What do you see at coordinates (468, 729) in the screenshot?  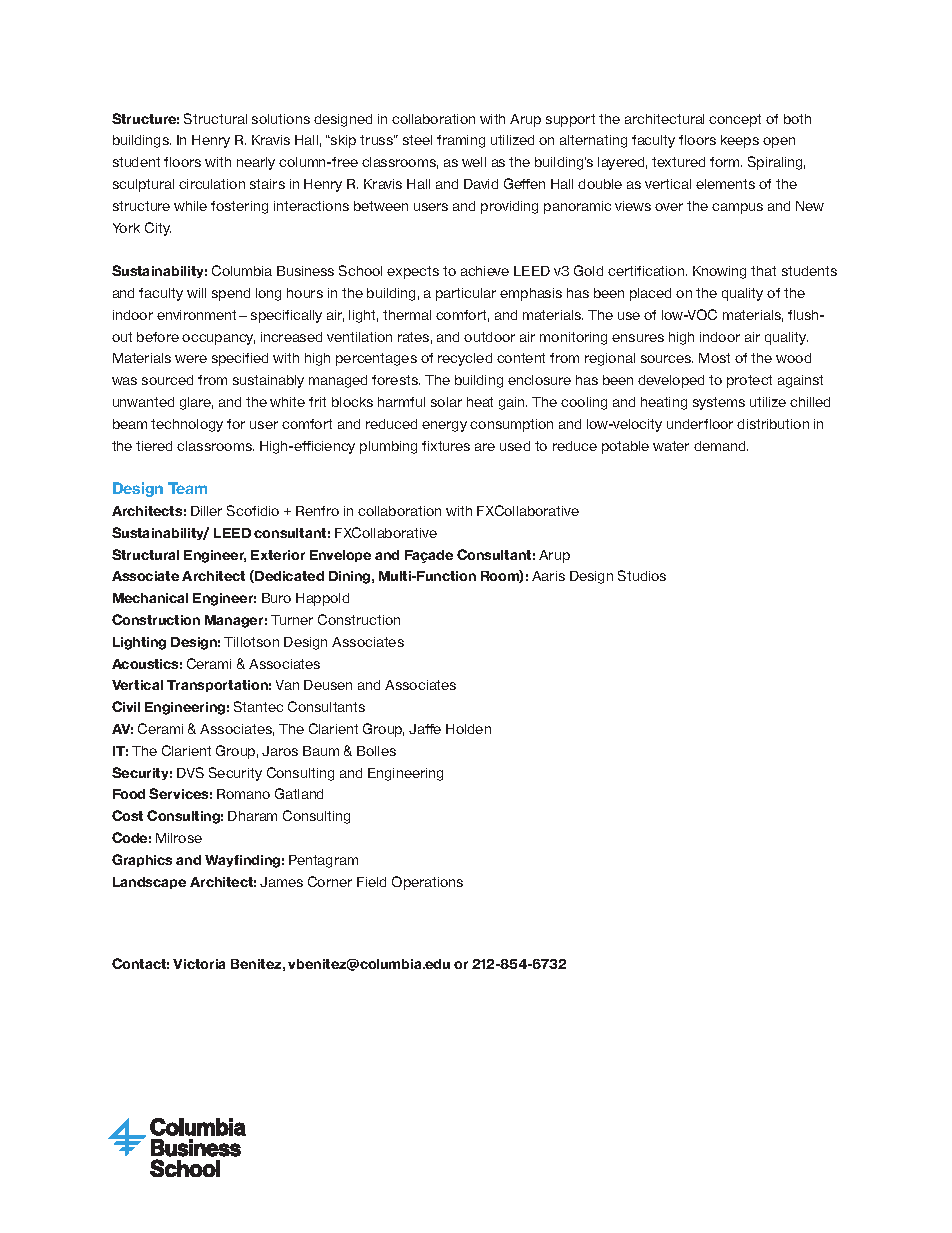 I see `Holden` at bounding box center [468, 729].
